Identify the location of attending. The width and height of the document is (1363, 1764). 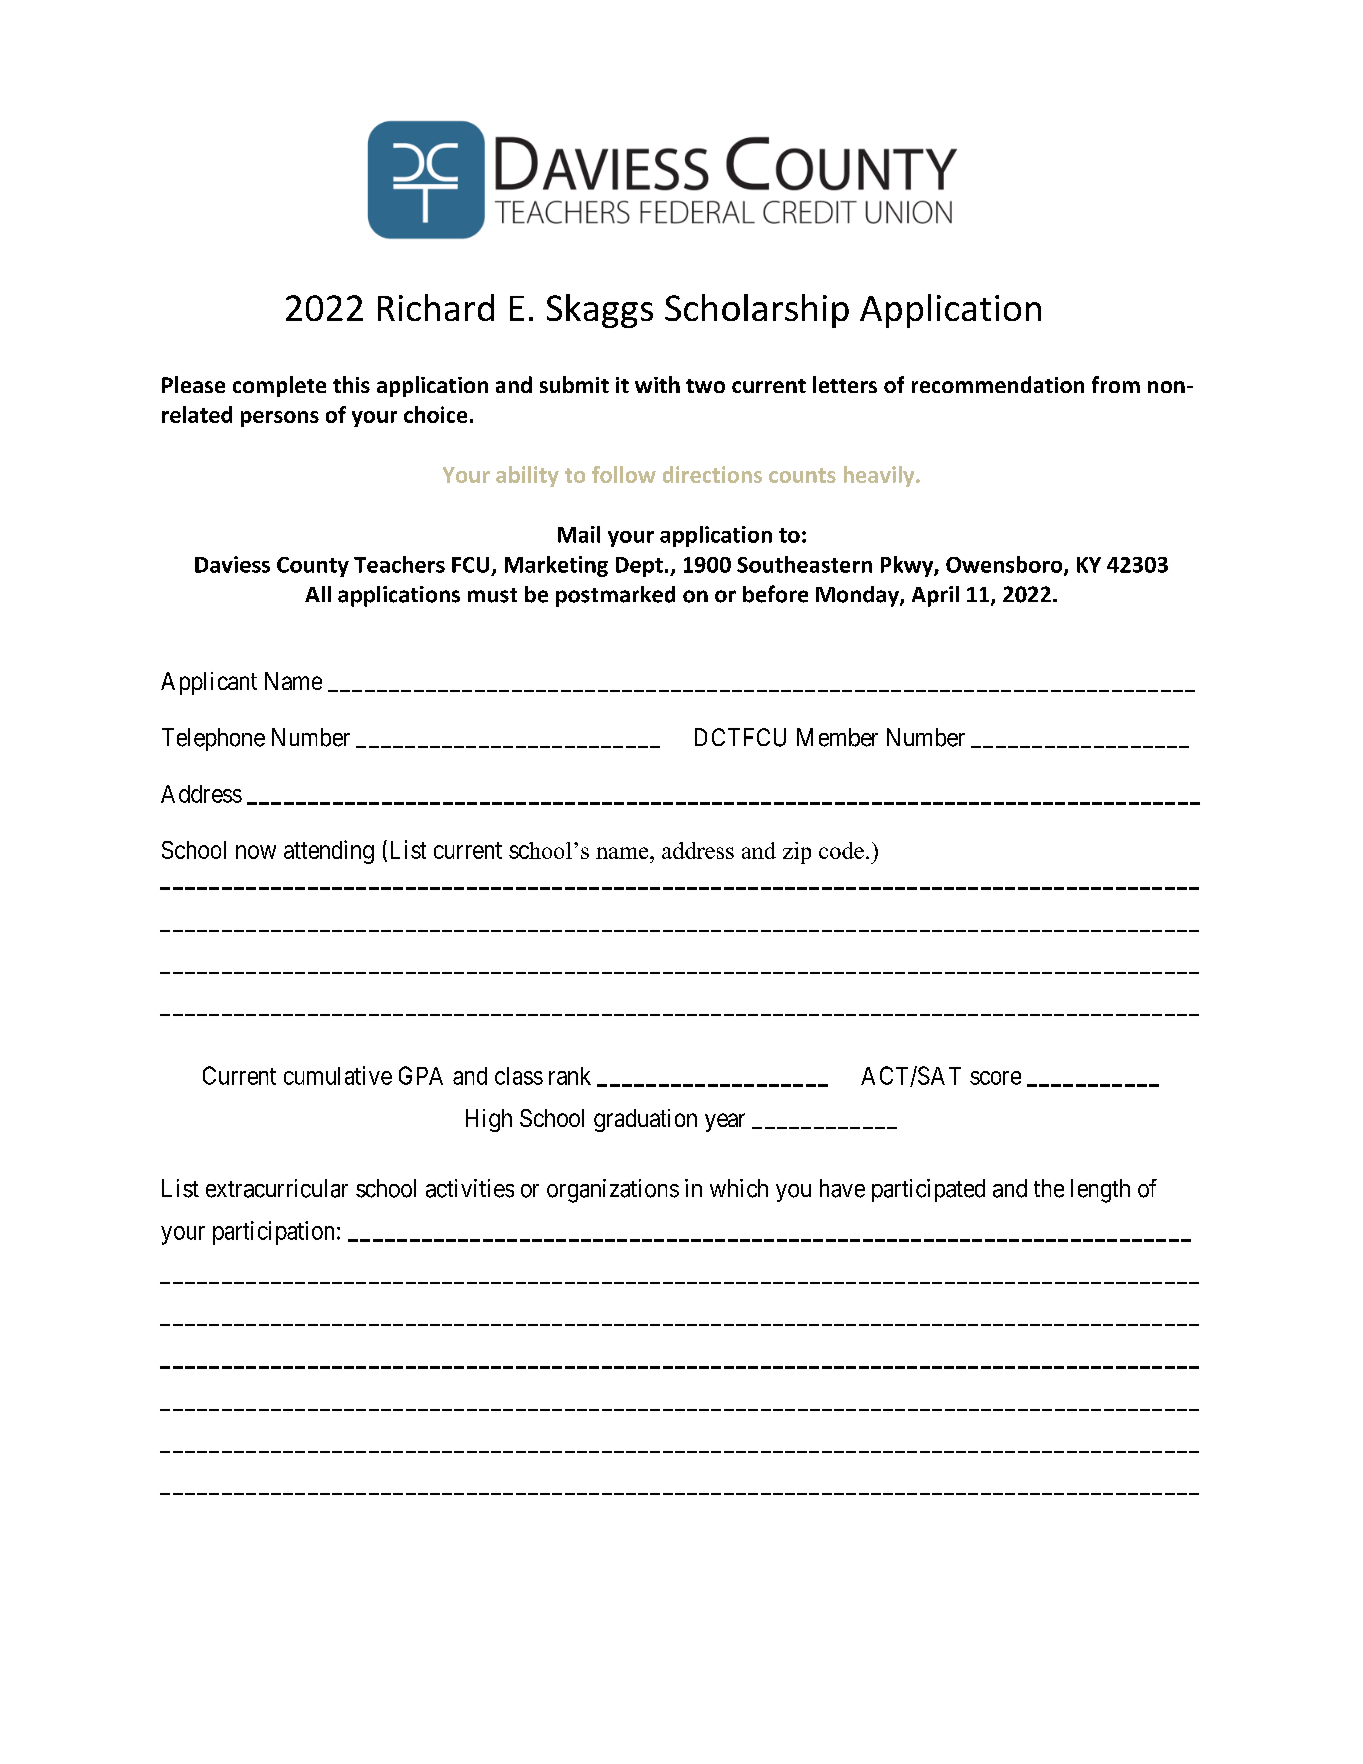
(329, 852).
